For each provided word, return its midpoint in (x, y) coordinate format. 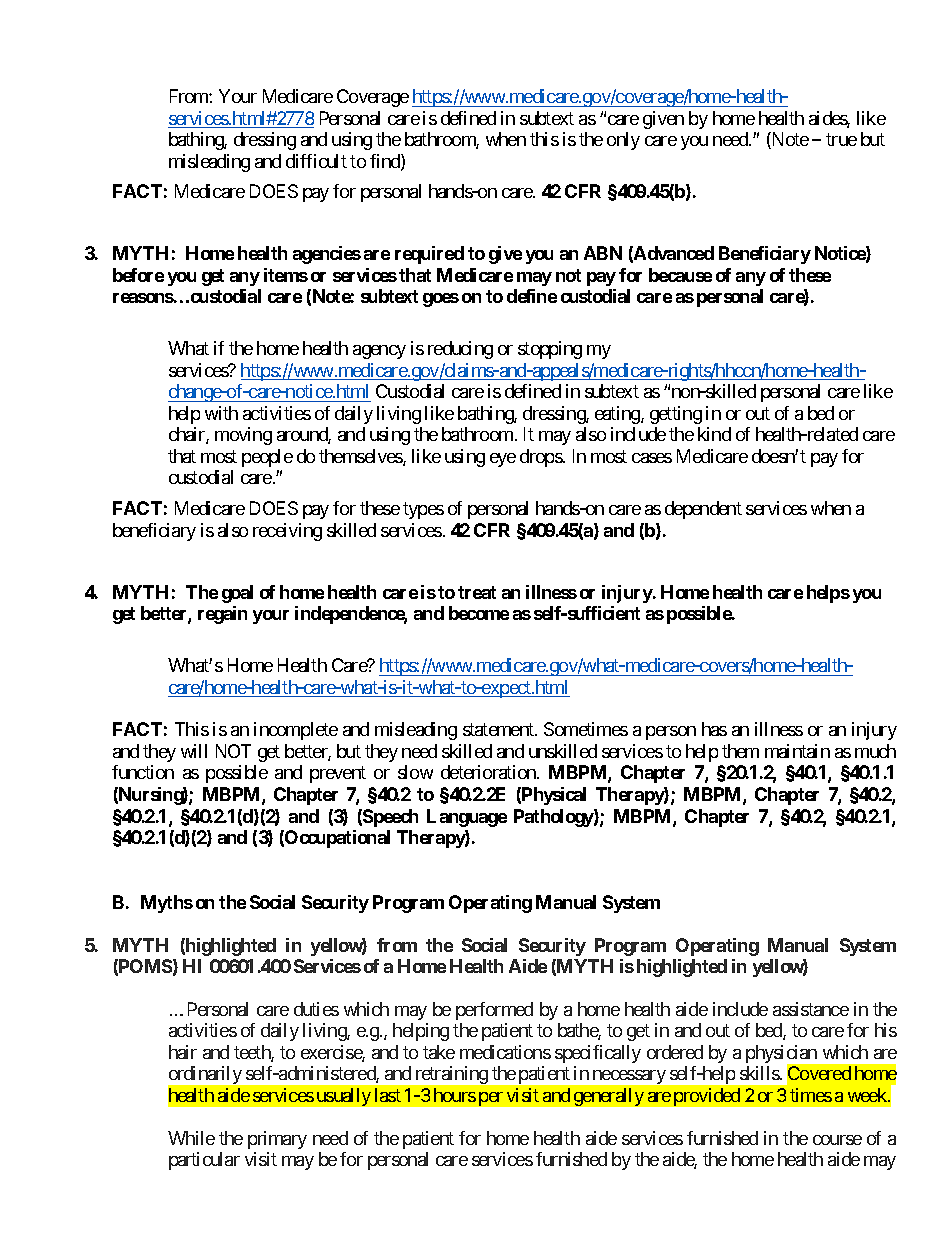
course (837, 1140)
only (623, 141)
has (714, 729)
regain (222, 615)
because (680, 275)
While (191, 1138)
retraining (452, 1075)
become (479, 613)
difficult (316, 161)
